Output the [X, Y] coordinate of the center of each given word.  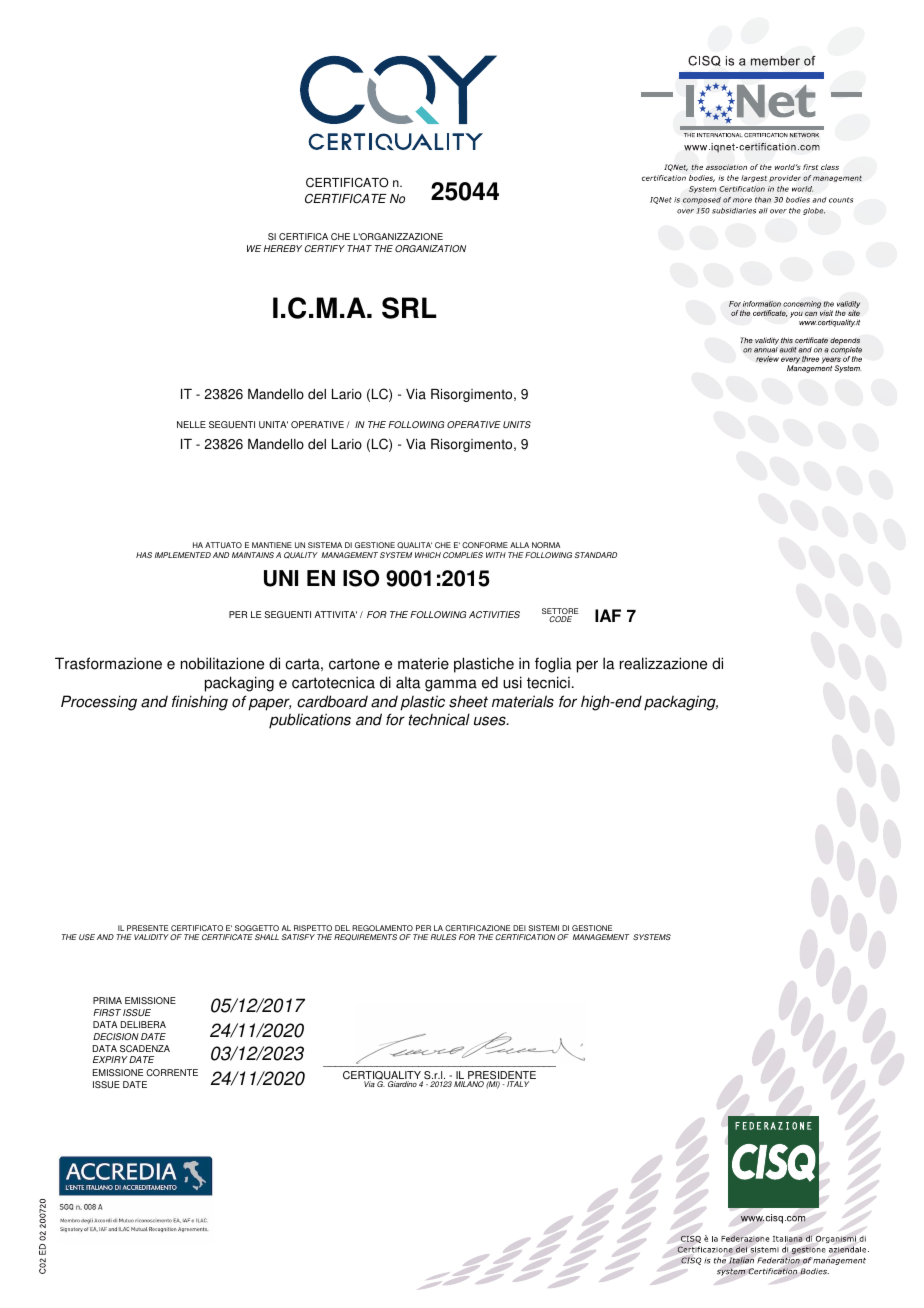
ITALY [518, 1084]
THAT [359, 248]
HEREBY [283, 248]
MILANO [469, 1084]
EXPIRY [110, 1059]
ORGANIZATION [430, 248]
